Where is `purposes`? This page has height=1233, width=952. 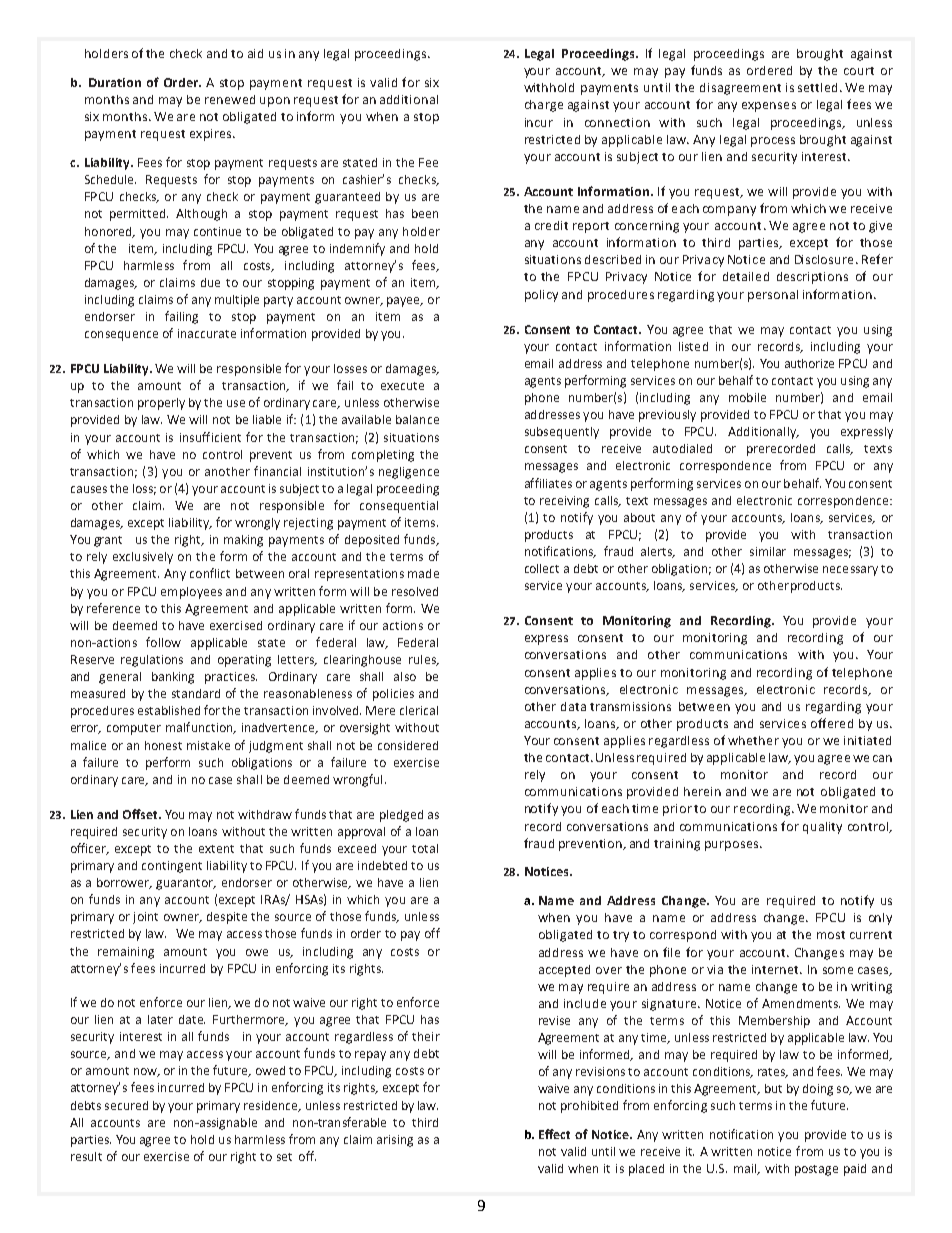 purposes is located at coordinates (733, 846).
